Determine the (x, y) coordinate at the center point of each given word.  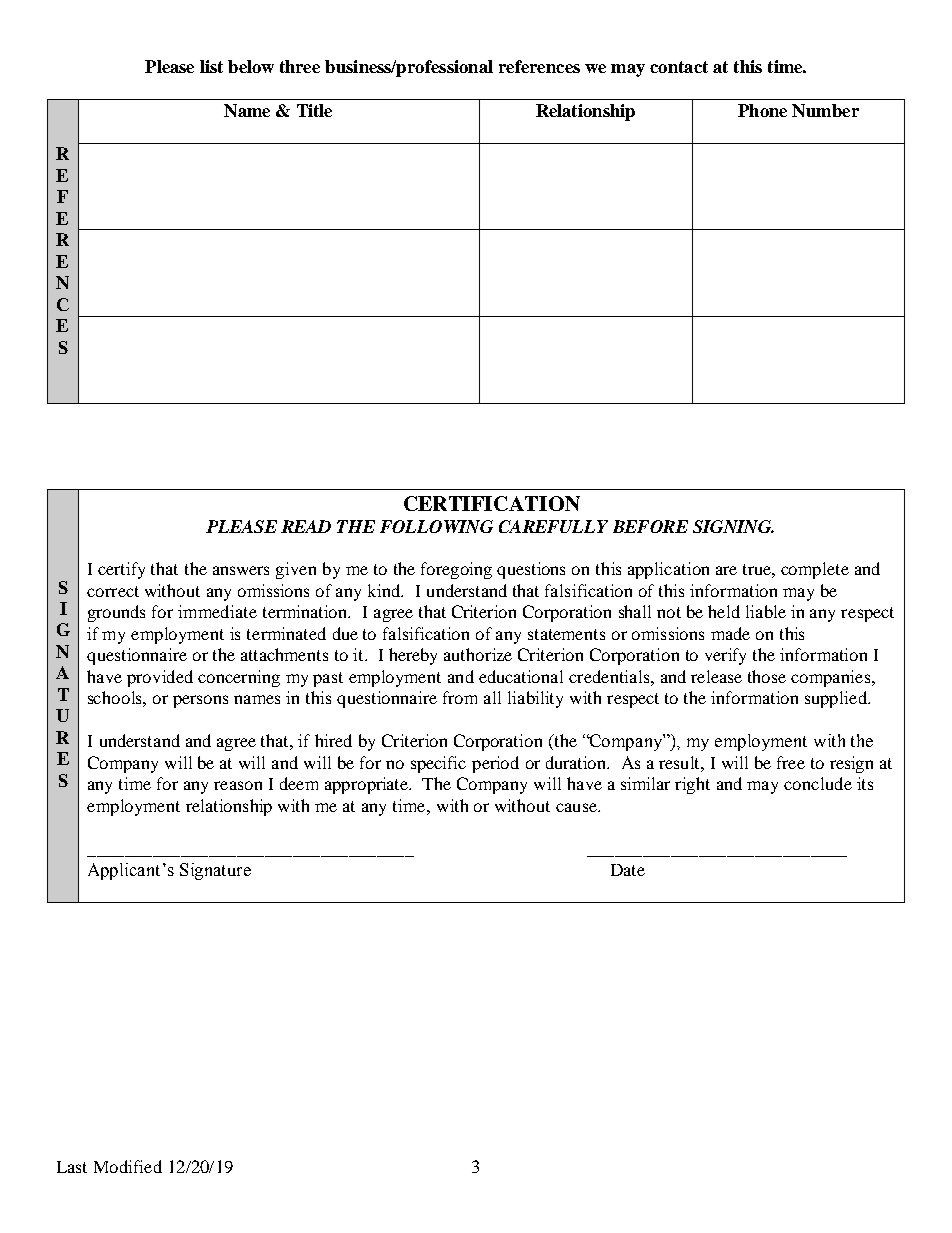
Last (72, 1167)
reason (238, 785)
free (791, 762)
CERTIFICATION (492, 503)
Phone (762, 110)
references (539, 66)
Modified (128, 1166)
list (211, 66)
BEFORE (650, 526)
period (495, 764)
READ (306, 526)
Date (628, 870)
